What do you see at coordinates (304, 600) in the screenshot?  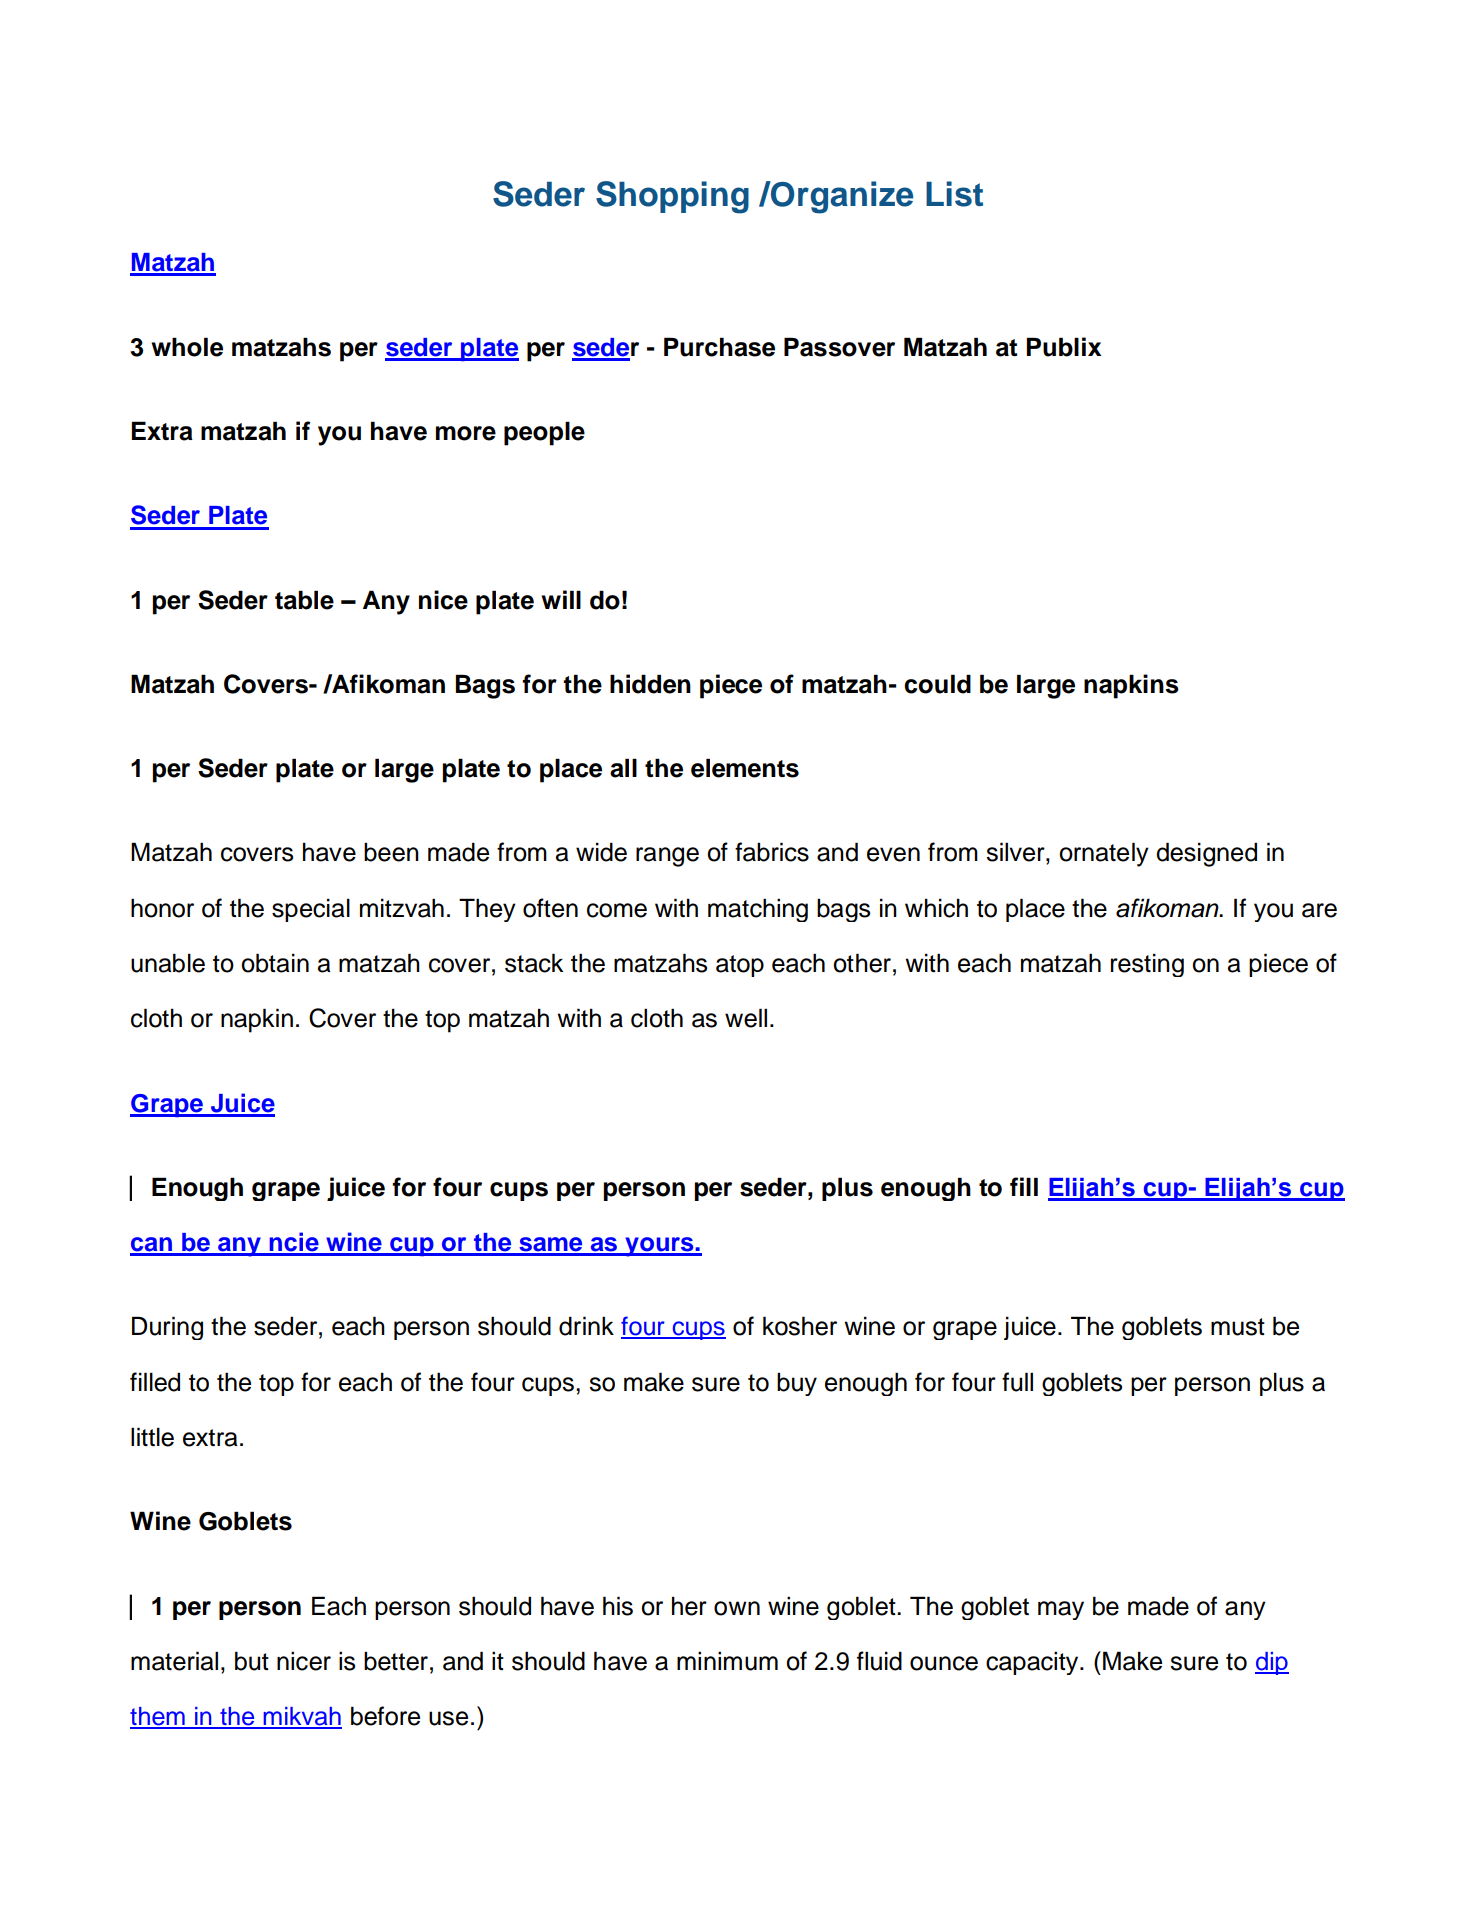 I see `table` at bounding box center [304, 600].
